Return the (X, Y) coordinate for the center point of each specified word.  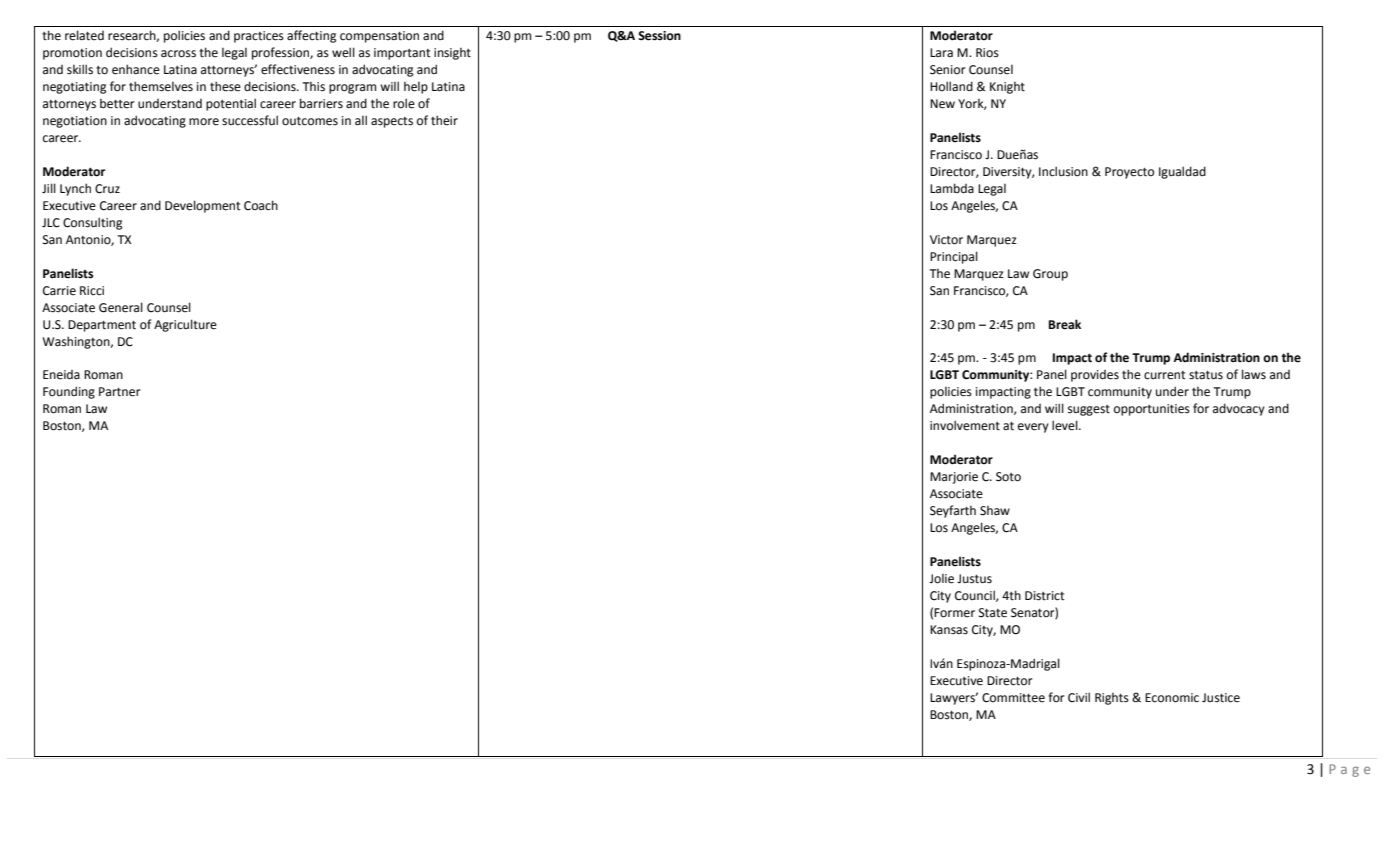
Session (659, 36)
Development (203, 206)
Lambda (952, 188)
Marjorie (954, 478)
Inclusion (1063, 171)
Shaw (995, 511)
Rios (987, 53)
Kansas (949, 630)
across (178, 54)
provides (1095, 376)
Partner (119, 392)
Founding (69, 392)
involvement (965, 425)
